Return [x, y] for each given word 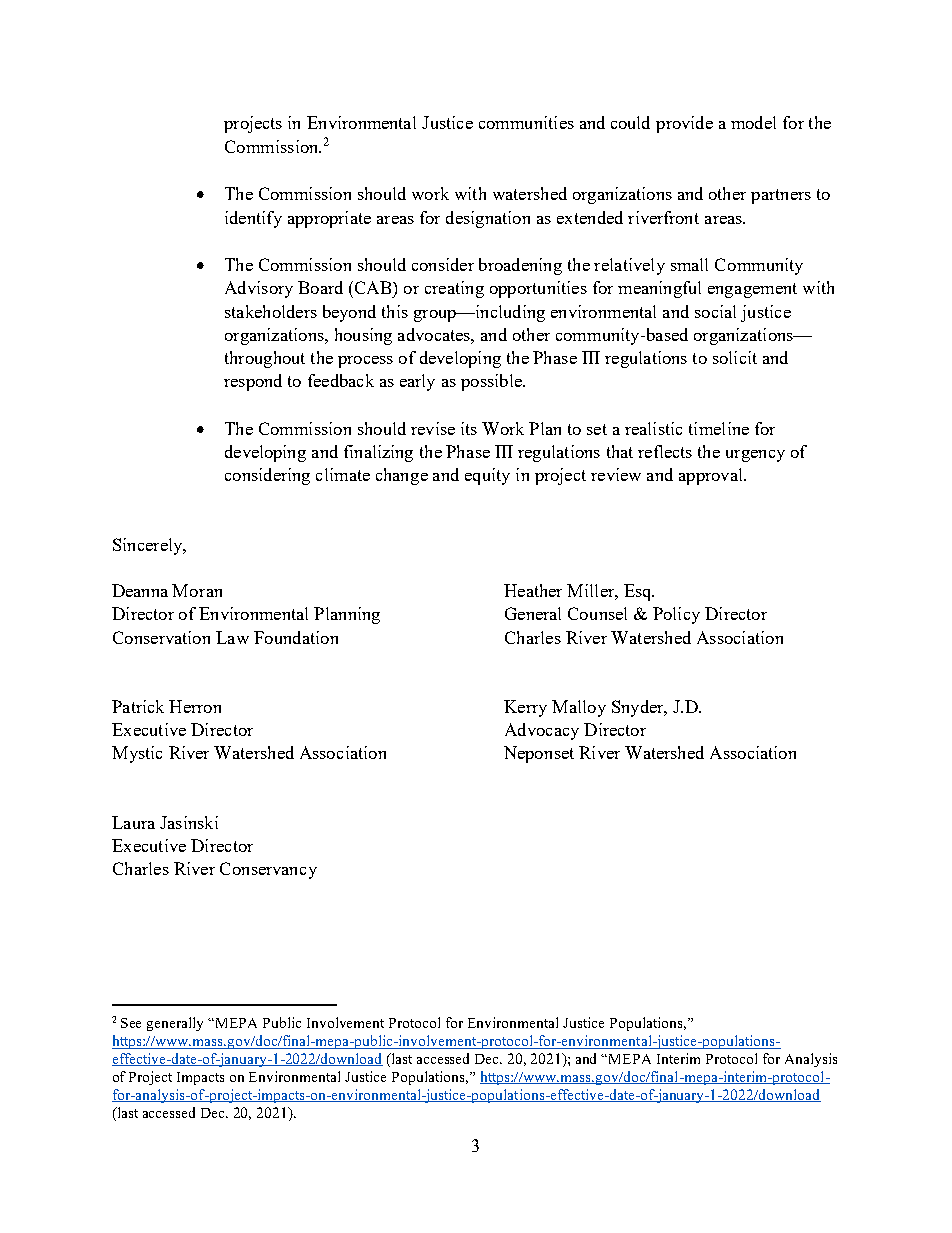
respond [253, 382]
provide [684, 124]
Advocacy [542, 731]
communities [526, 122]
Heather [533, 590]
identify [253, 219]
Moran [197, 590]
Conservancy [268, 870]
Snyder [639, 708]
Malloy [579, 708]
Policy [676, 615]
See [131, 1023]
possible [492, 382]
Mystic [137, 754]
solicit [735, 357]
